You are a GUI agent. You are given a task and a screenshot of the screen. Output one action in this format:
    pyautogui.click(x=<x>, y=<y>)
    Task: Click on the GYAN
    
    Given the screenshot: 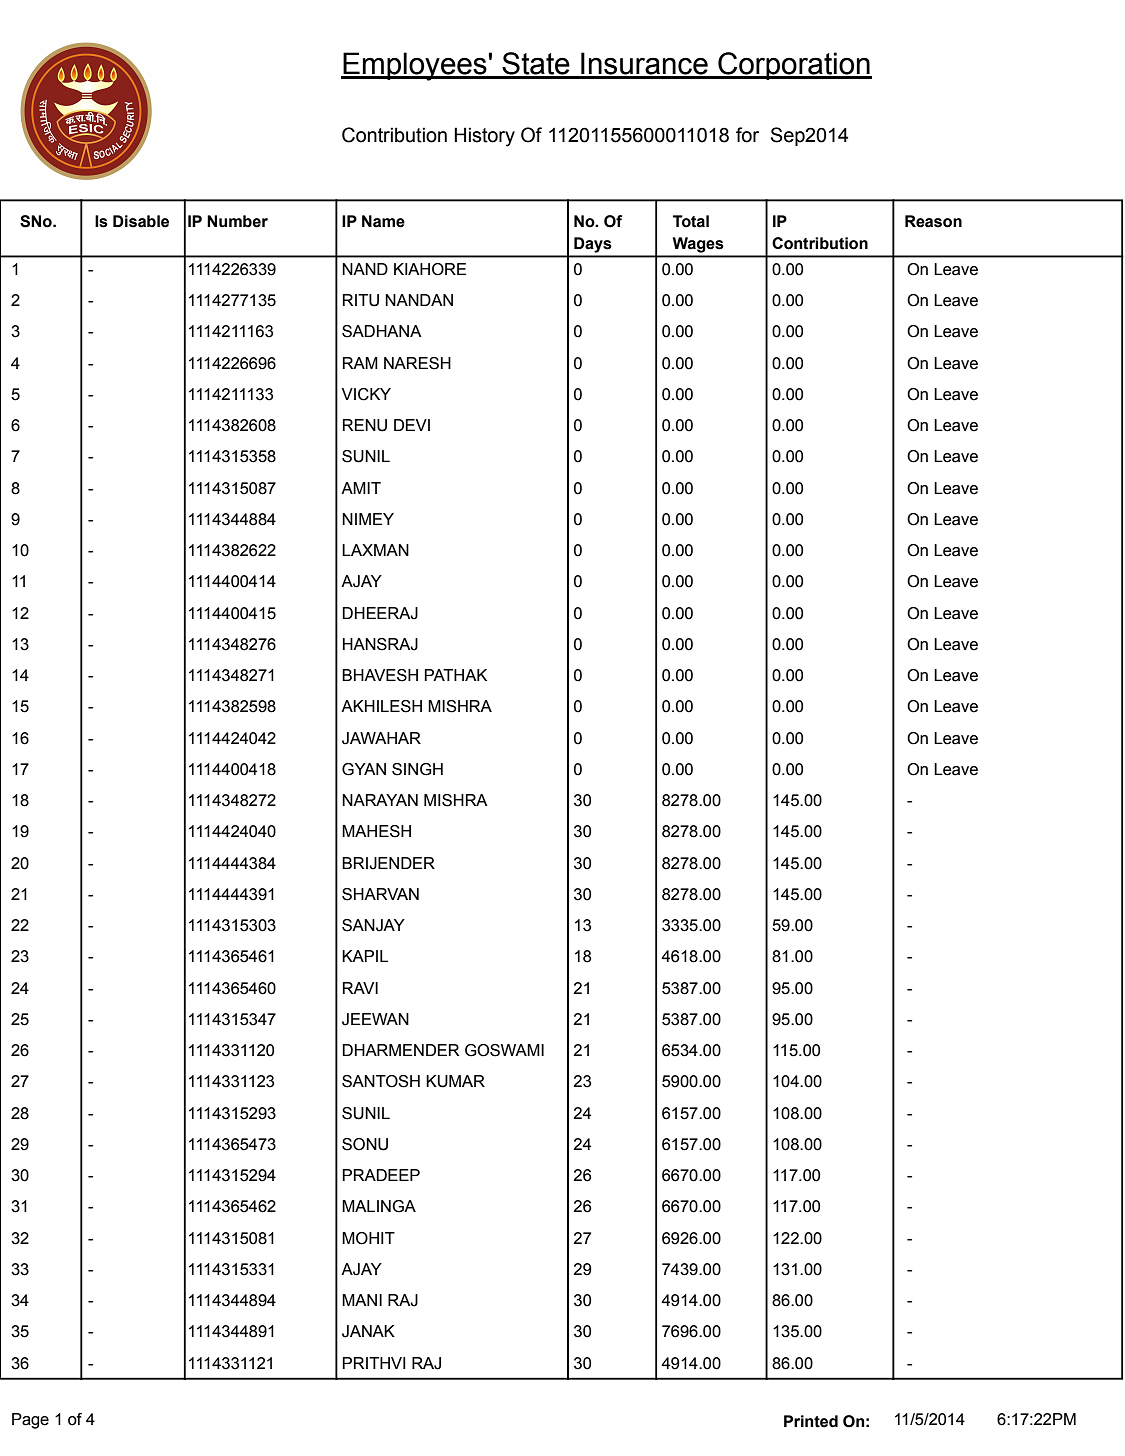 What is the action you would take?
    pyautogui.click(x=364, y=769)
